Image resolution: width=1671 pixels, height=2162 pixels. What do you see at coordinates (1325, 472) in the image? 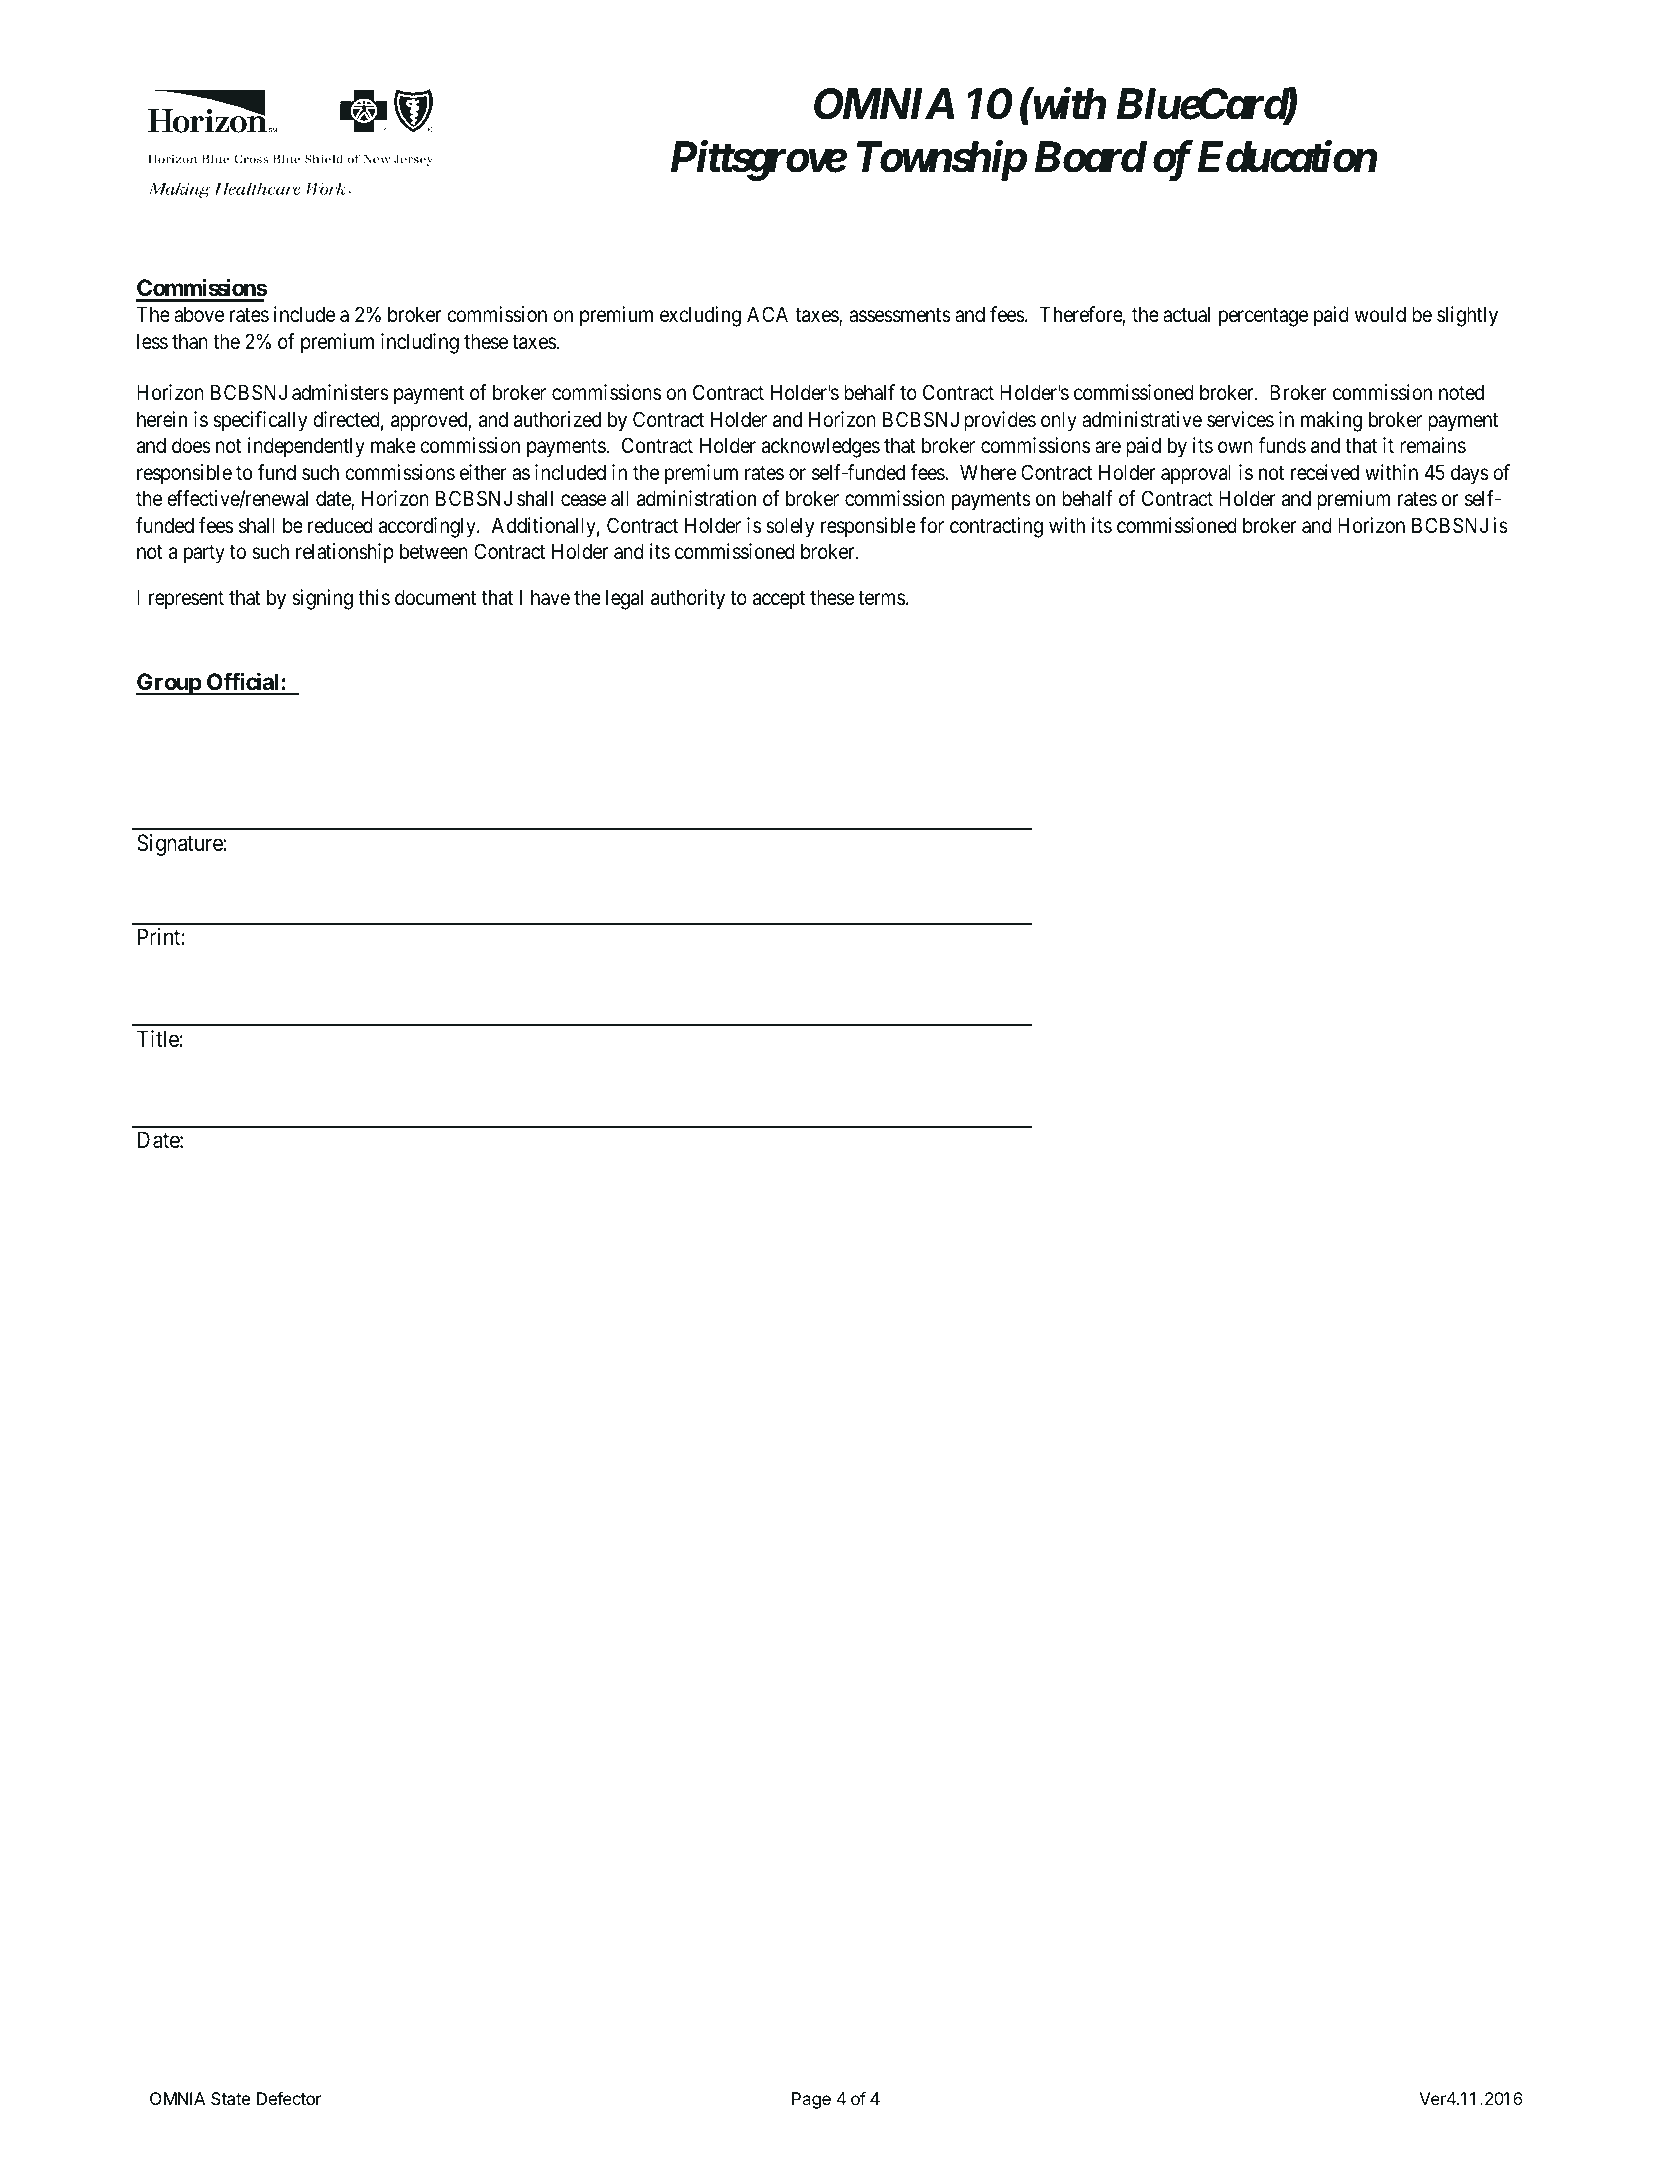
I see `received` at bounding box center [1325, 472].
